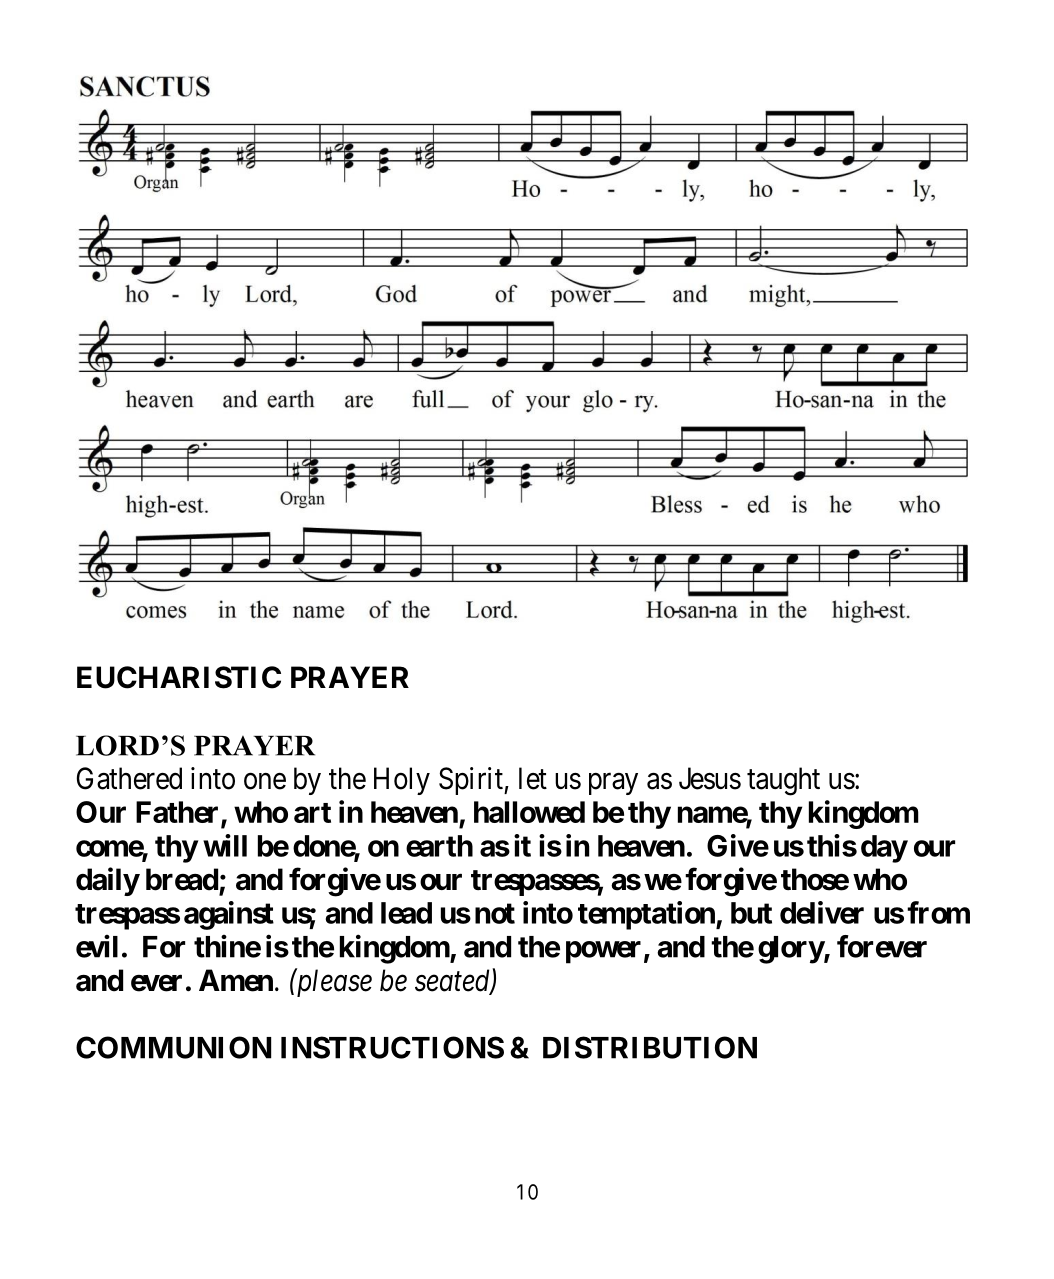  What do you see at coordinates (603, 952) in the page?
I see `power` at bounding box center [603, 952].
